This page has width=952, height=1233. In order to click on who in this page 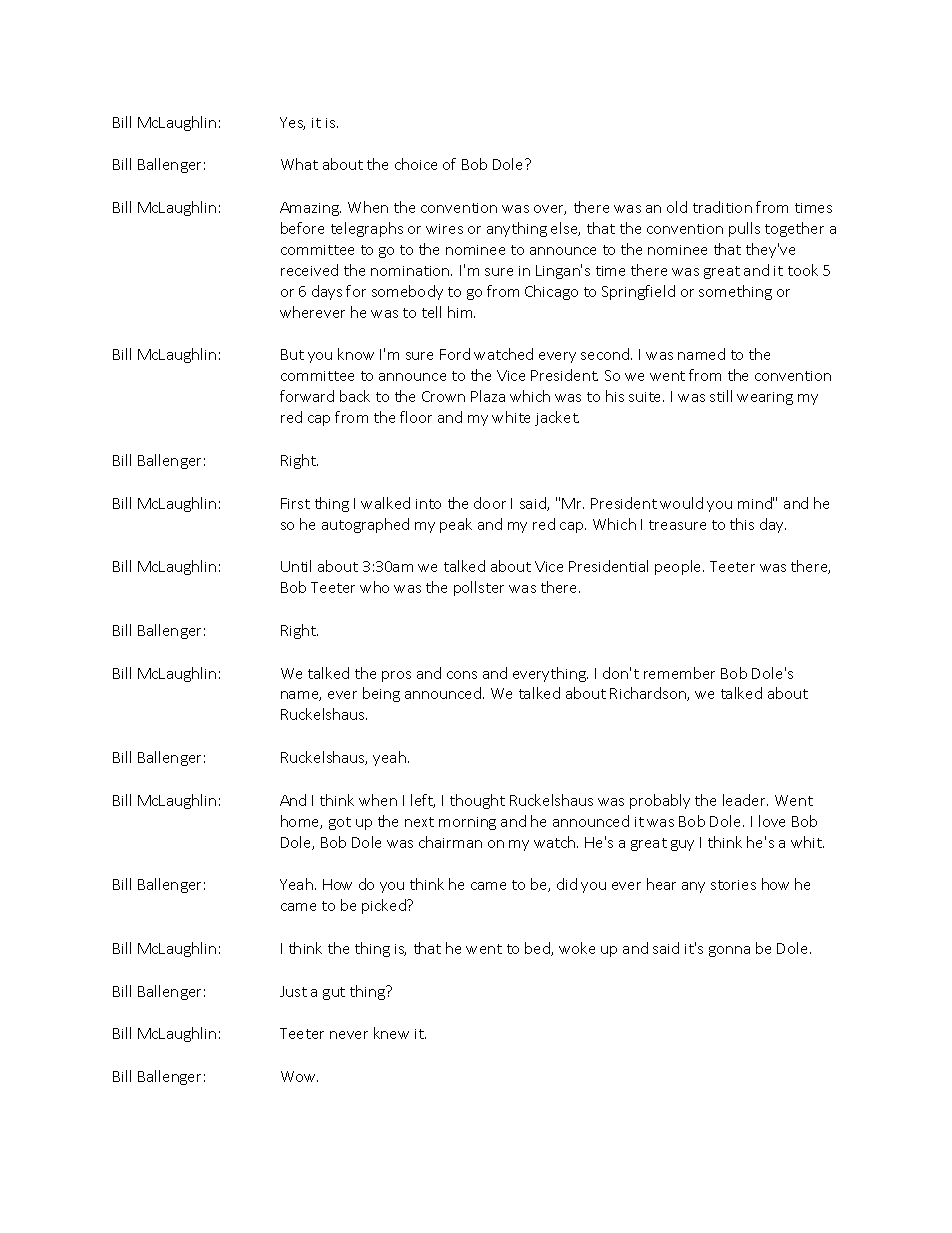, I will do `click(374, 587)`.
